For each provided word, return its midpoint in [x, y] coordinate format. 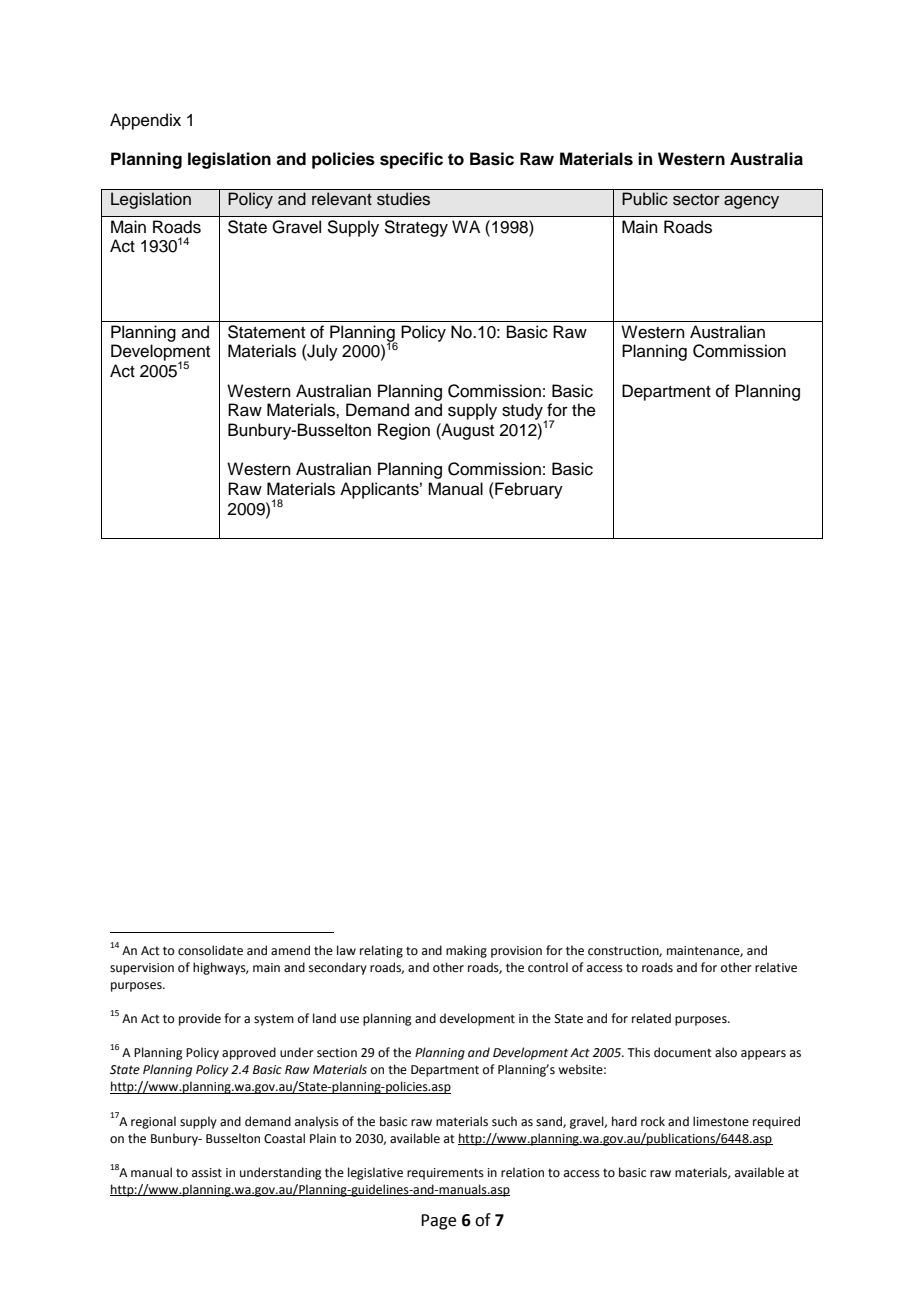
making [466, 951]
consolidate [210, 950]
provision [516, 952]
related [651, 1018]
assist [207, 1173]
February [528, 490]
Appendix [145, 121]
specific [411, 160]
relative [776, 967]
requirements [445, 1174]
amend [290, 950]
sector [696, 200]
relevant [342, 199]
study [523, 413]
